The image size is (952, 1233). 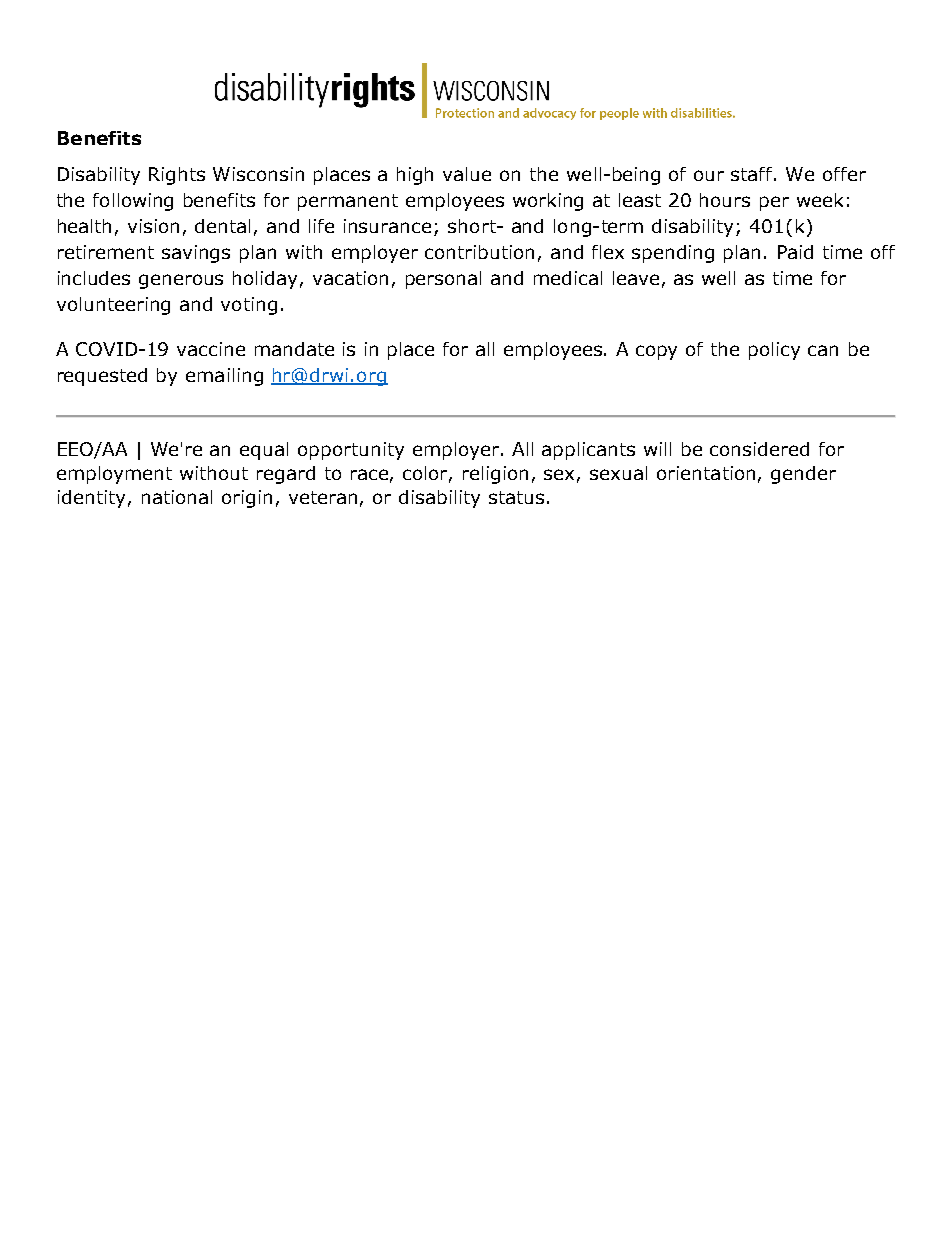 I want to click on Rights, so click(x=177, y=176).
